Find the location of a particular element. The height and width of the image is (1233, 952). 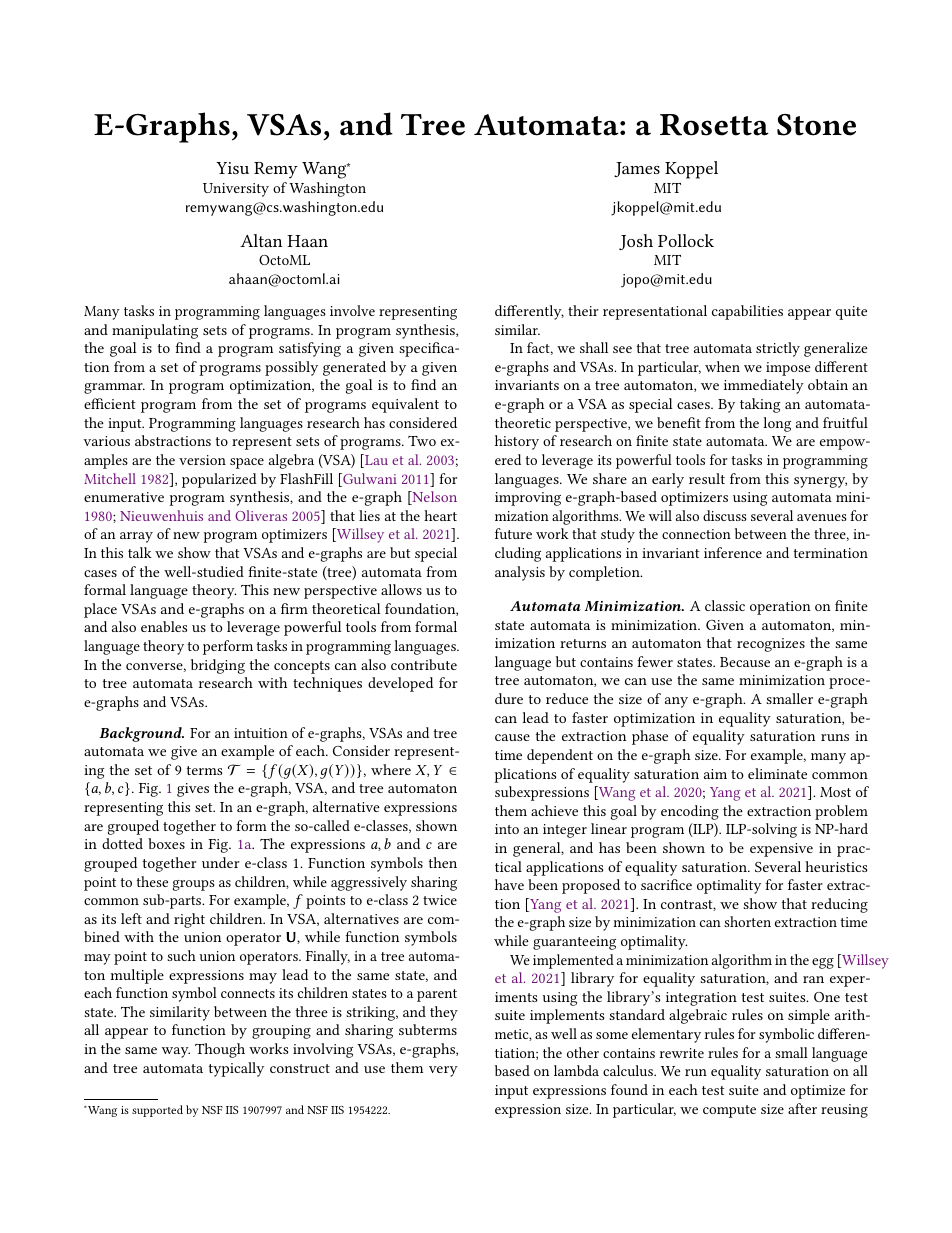

where is located at coordinates (391, 769).
